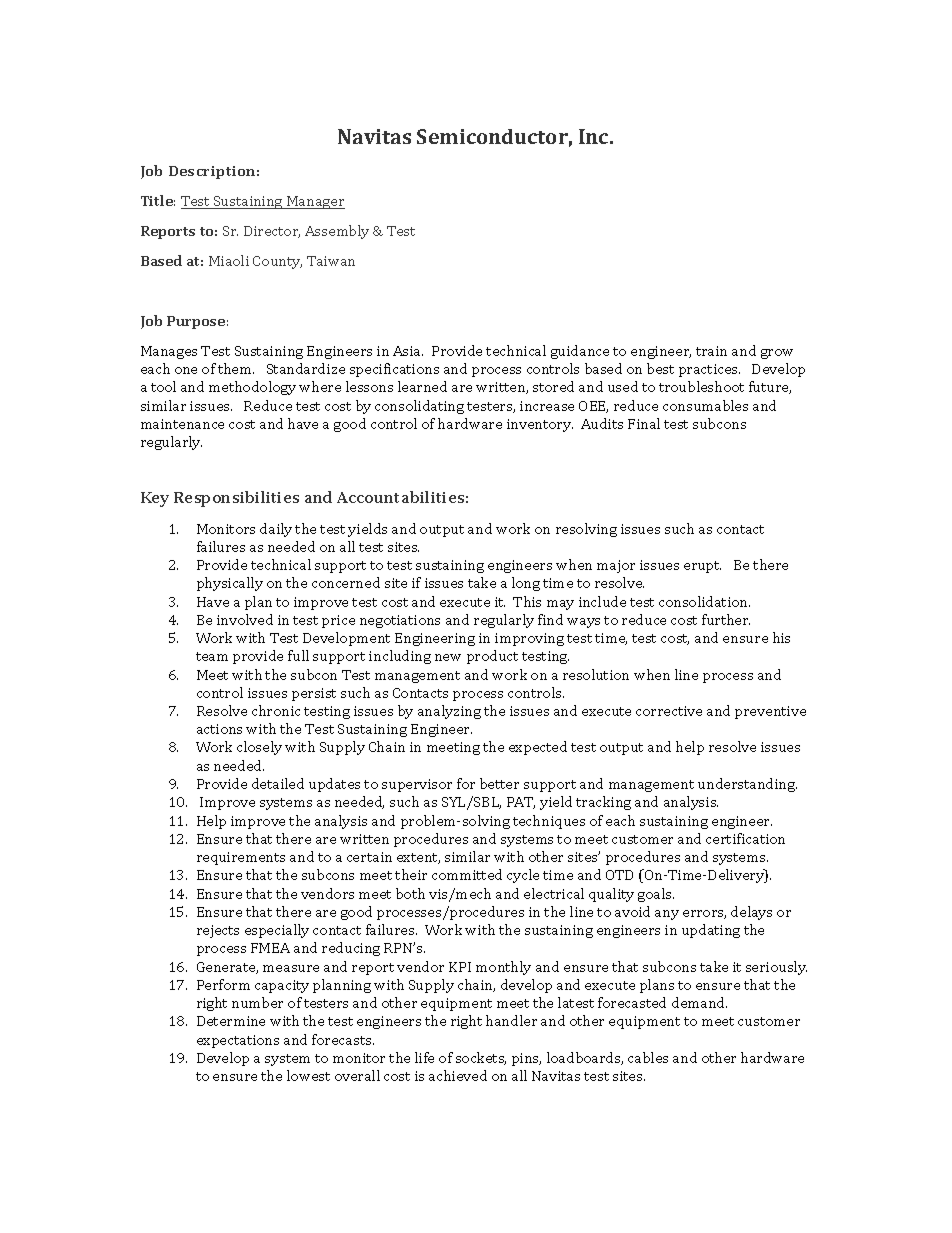 The width and height of the screenshot is (952, 1233). What do you see at coordinates (419, 407) in the screenshot?
I see `consolidating` at bounding box center [419, 407].
